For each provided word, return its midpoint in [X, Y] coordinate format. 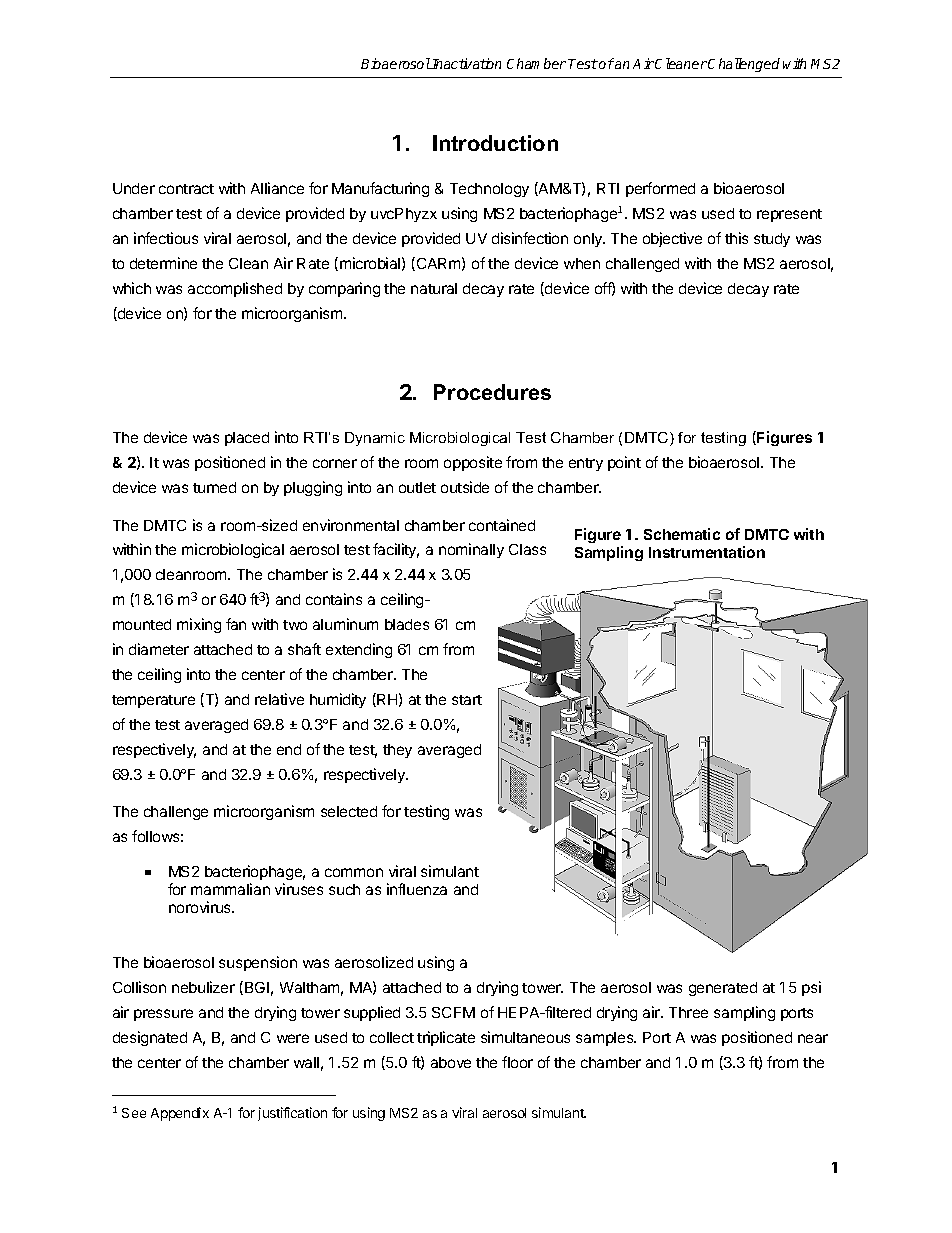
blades [407, 624]
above [451, 1062]
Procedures [492, 392]
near [813, 1038]
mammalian [230, 889]
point [624, 463]
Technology [489, 190]
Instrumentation [707, 552]
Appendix [180, 1114]
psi [811, 988]
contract [186, 189]
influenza [417, 889]
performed [660, 189]
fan [236, 624]
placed [247, 439]
